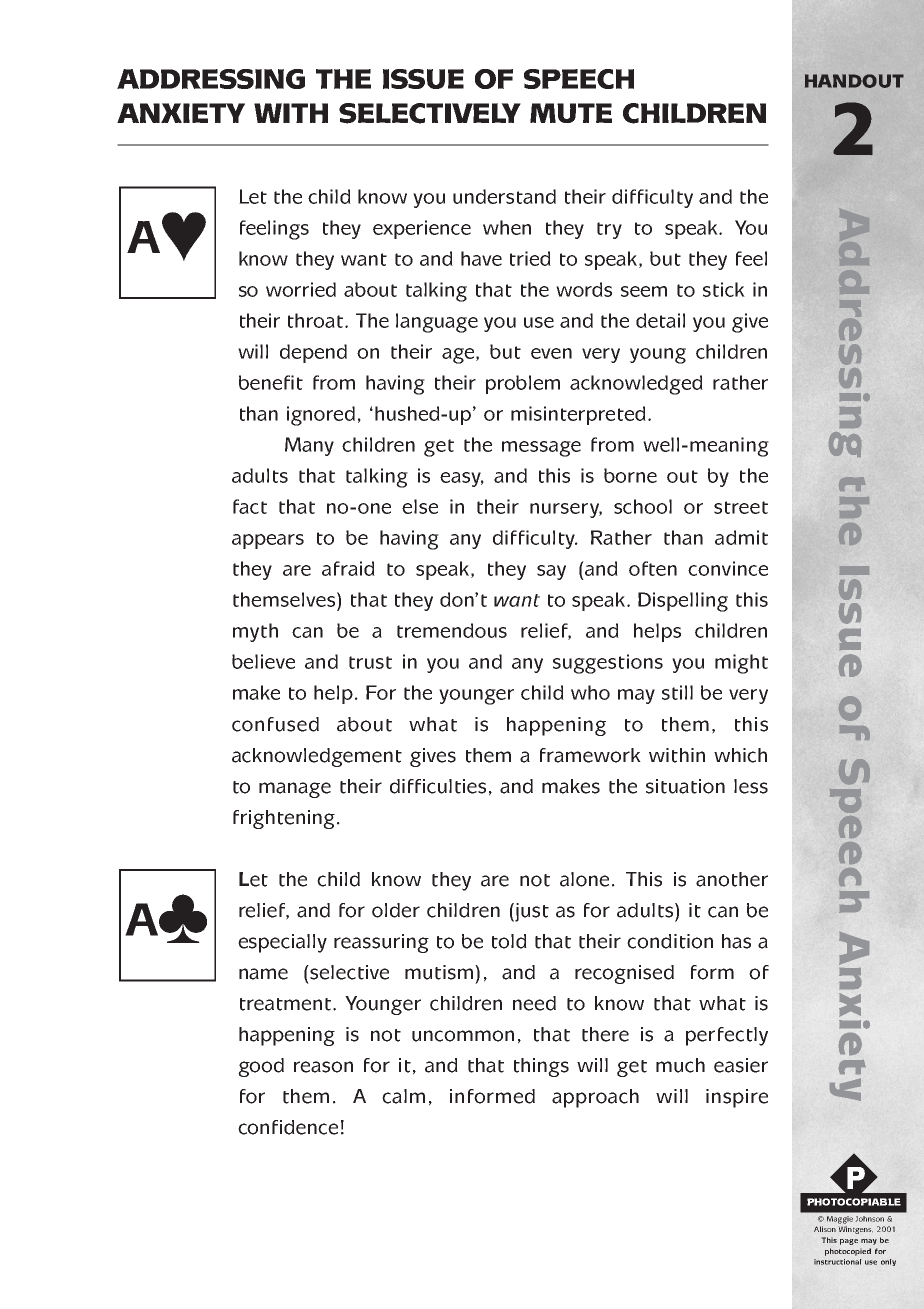 The width and height of the screenshot is (924, 1309). What do you see at coordinates (571, 113) in the screenshot?
I see `MUTE` at bounding box center [571, 113].
